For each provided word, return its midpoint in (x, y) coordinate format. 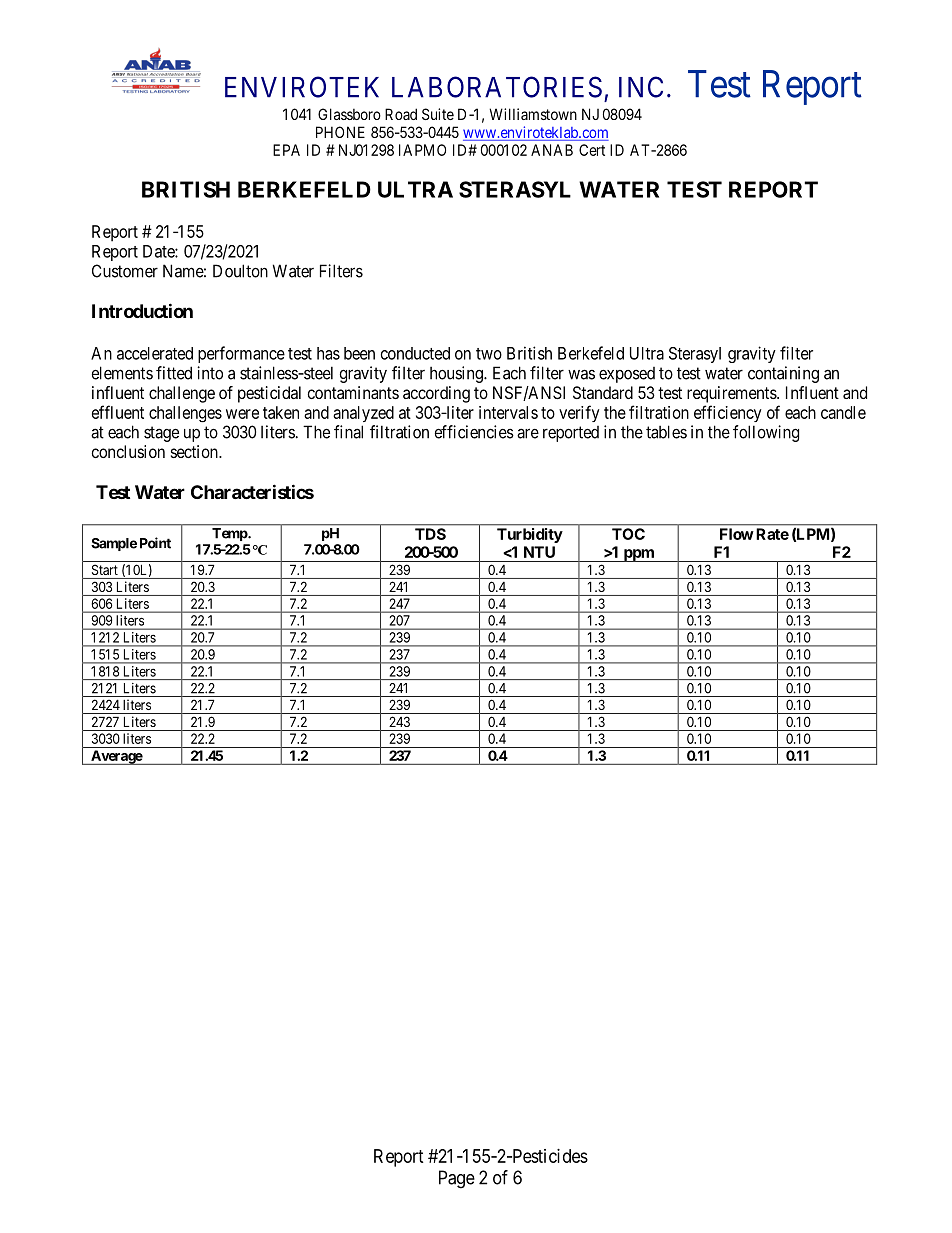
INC (641, 87)
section (195, 451)
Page (457, 1179)
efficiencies (474, 432)
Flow (737, 534)
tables (666, 432)
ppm (638, 555)
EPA (286, 150)
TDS (430, 534)
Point (155, 543)
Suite (438, 114)
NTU (539, 552)
